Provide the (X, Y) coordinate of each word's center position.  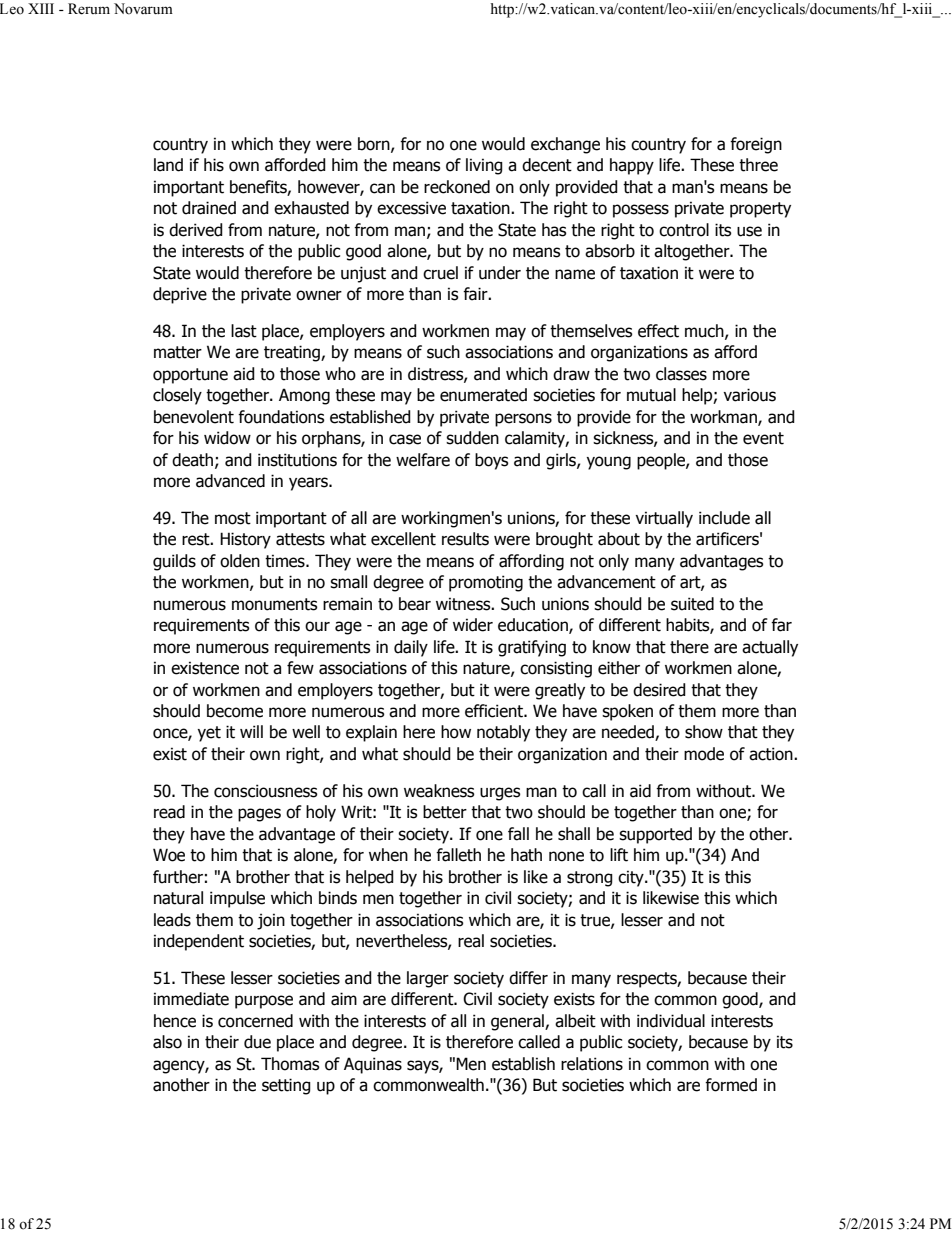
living (484, 166)
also (167, 1042)
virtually (664, 519)
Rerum (89, 9)
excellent (403, 539)
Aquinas (373, 1065)
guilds (174, 562)
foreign (756, 145)
